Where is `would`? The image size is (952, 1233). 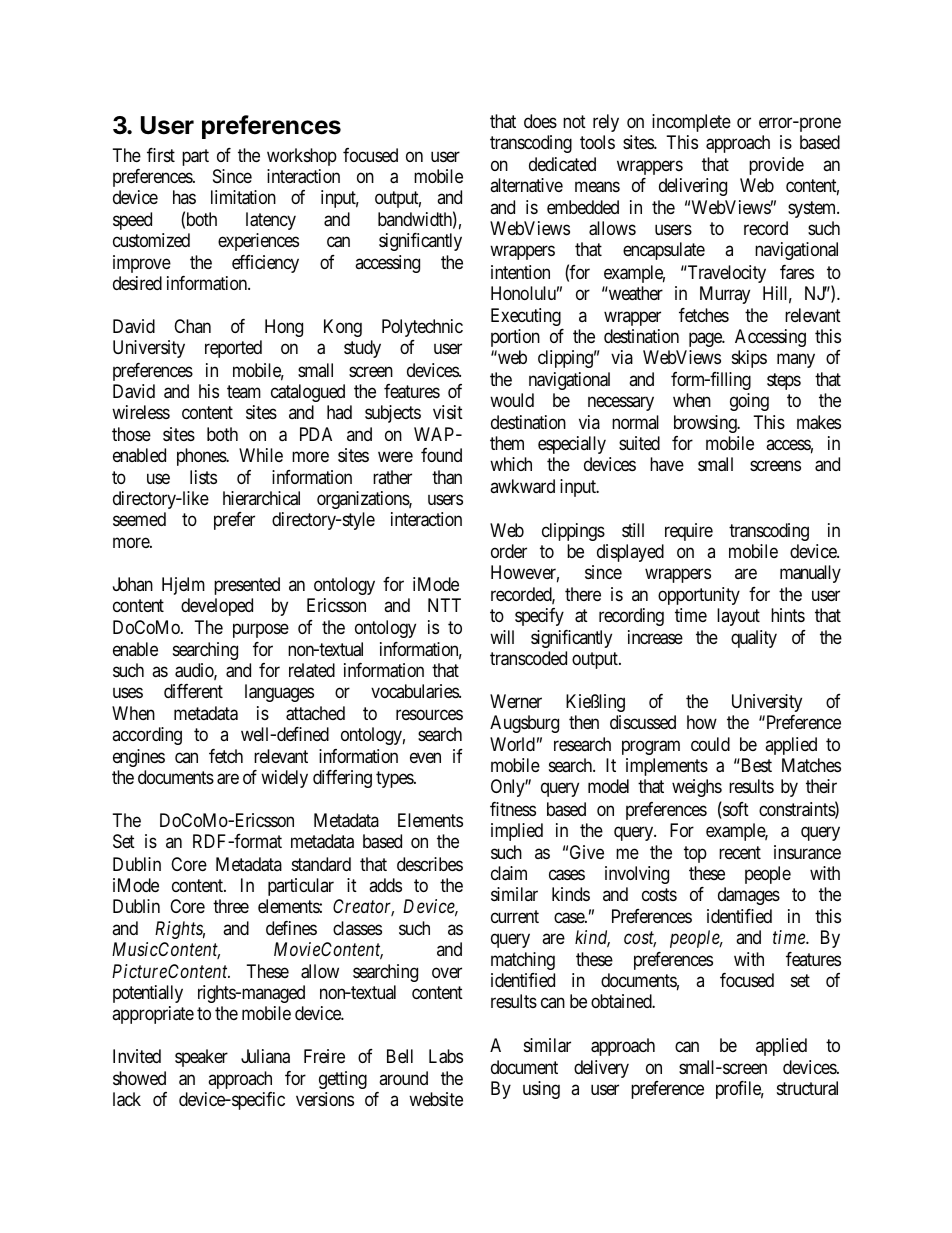
would is located at coordinates (512, 400).
